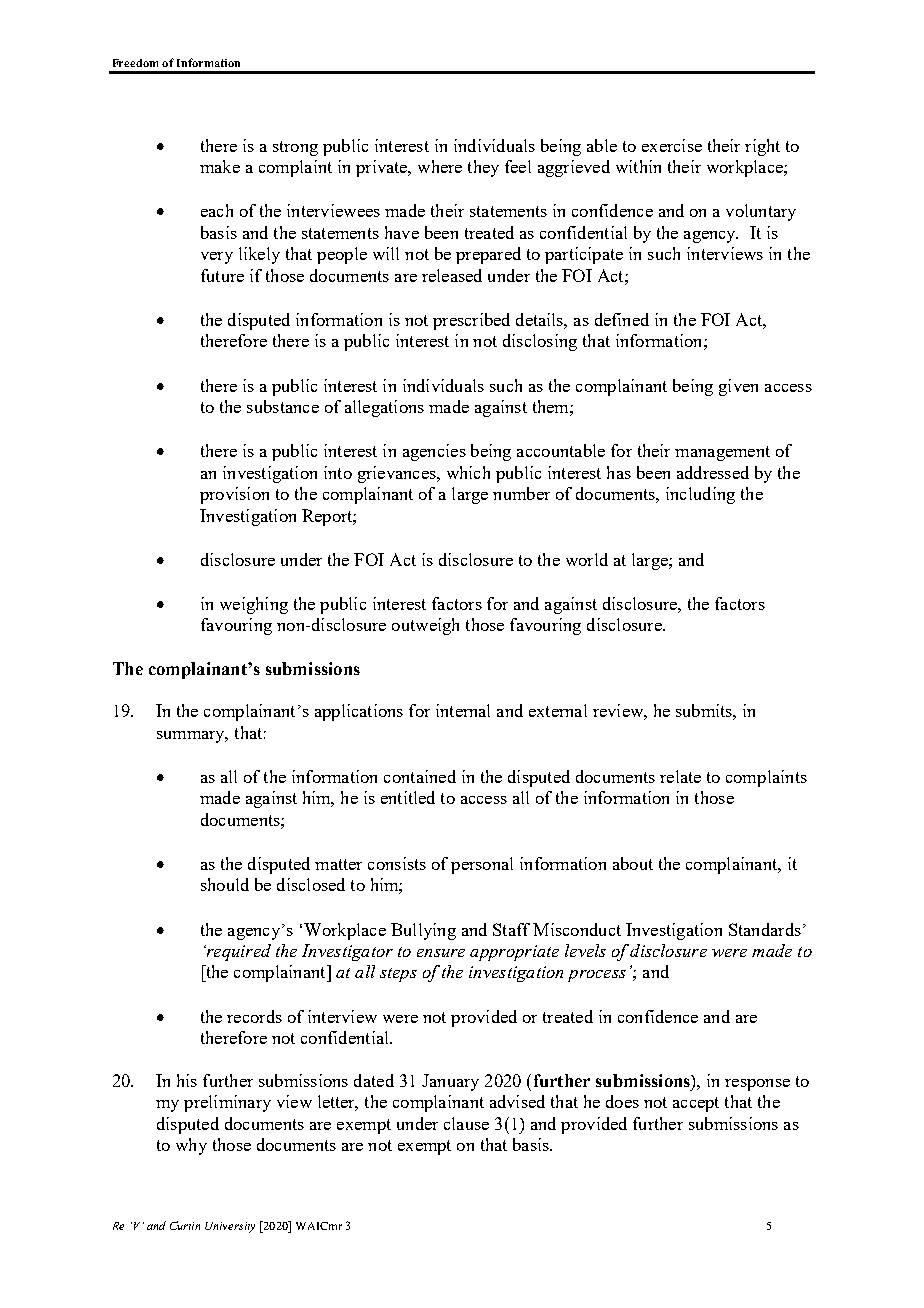 This page has height=1308, width=924. What do you see at coordinates (230, 1227) in the page?
I see `University` at bounding box center [230, 1227].
